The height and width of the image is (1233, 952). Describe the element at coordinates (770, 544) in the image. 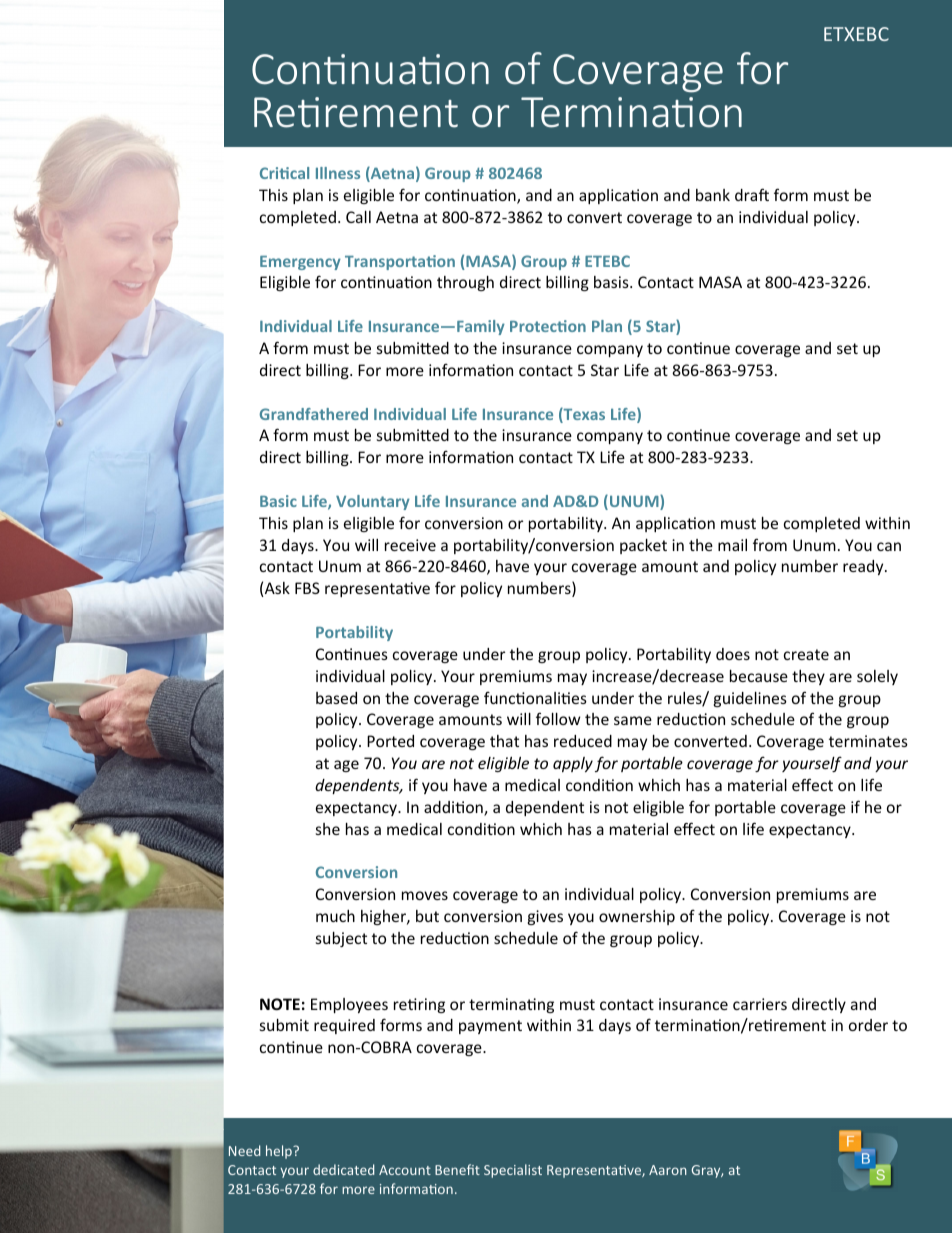

I see `from` at that location.
